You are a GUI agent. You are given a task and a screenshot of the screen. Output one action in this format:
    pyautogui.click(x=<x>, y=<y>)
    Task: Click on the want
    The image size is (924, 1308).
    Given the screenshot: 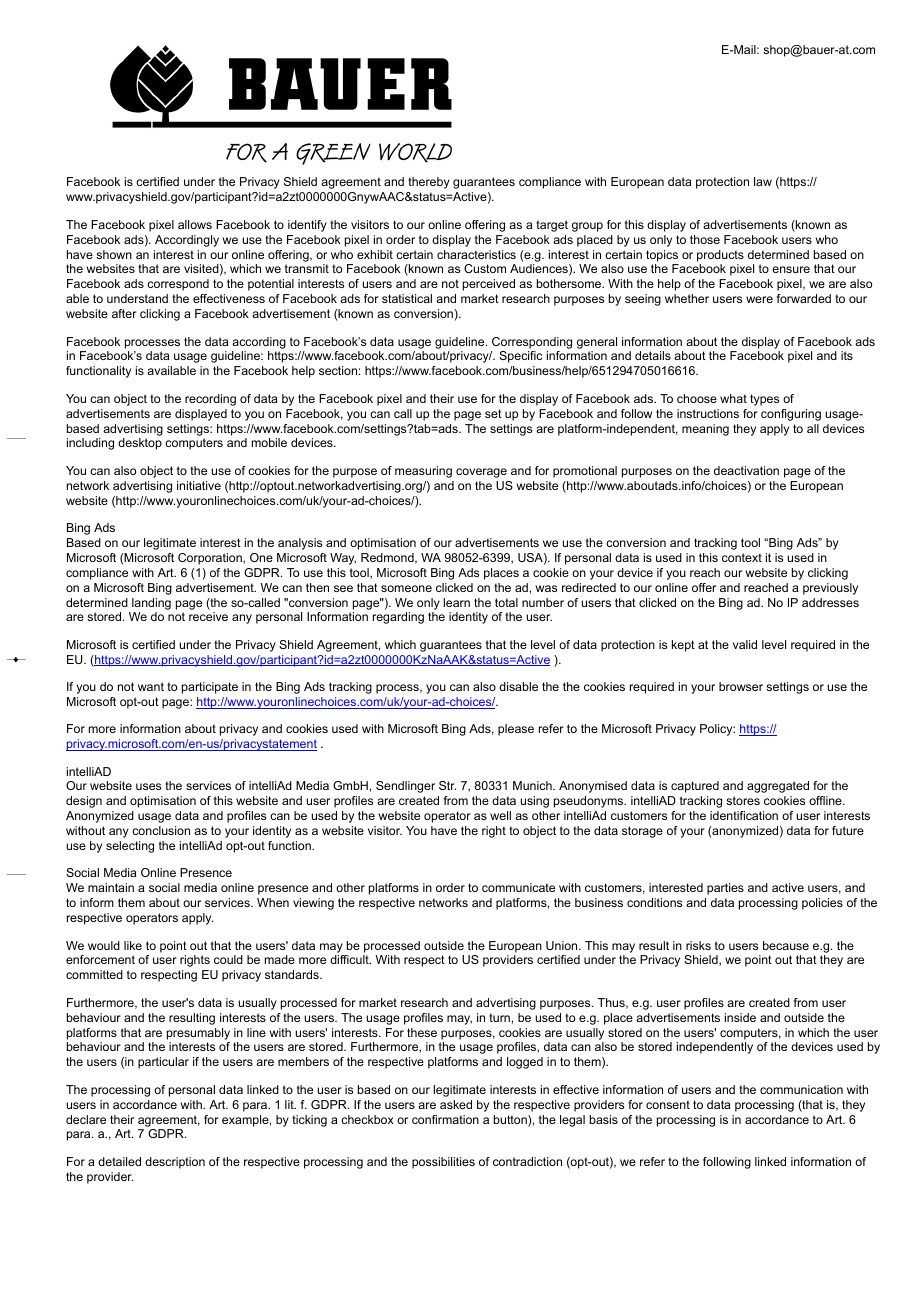 What is the action you would take?
    pyautogui.click(x=151, y=686)
